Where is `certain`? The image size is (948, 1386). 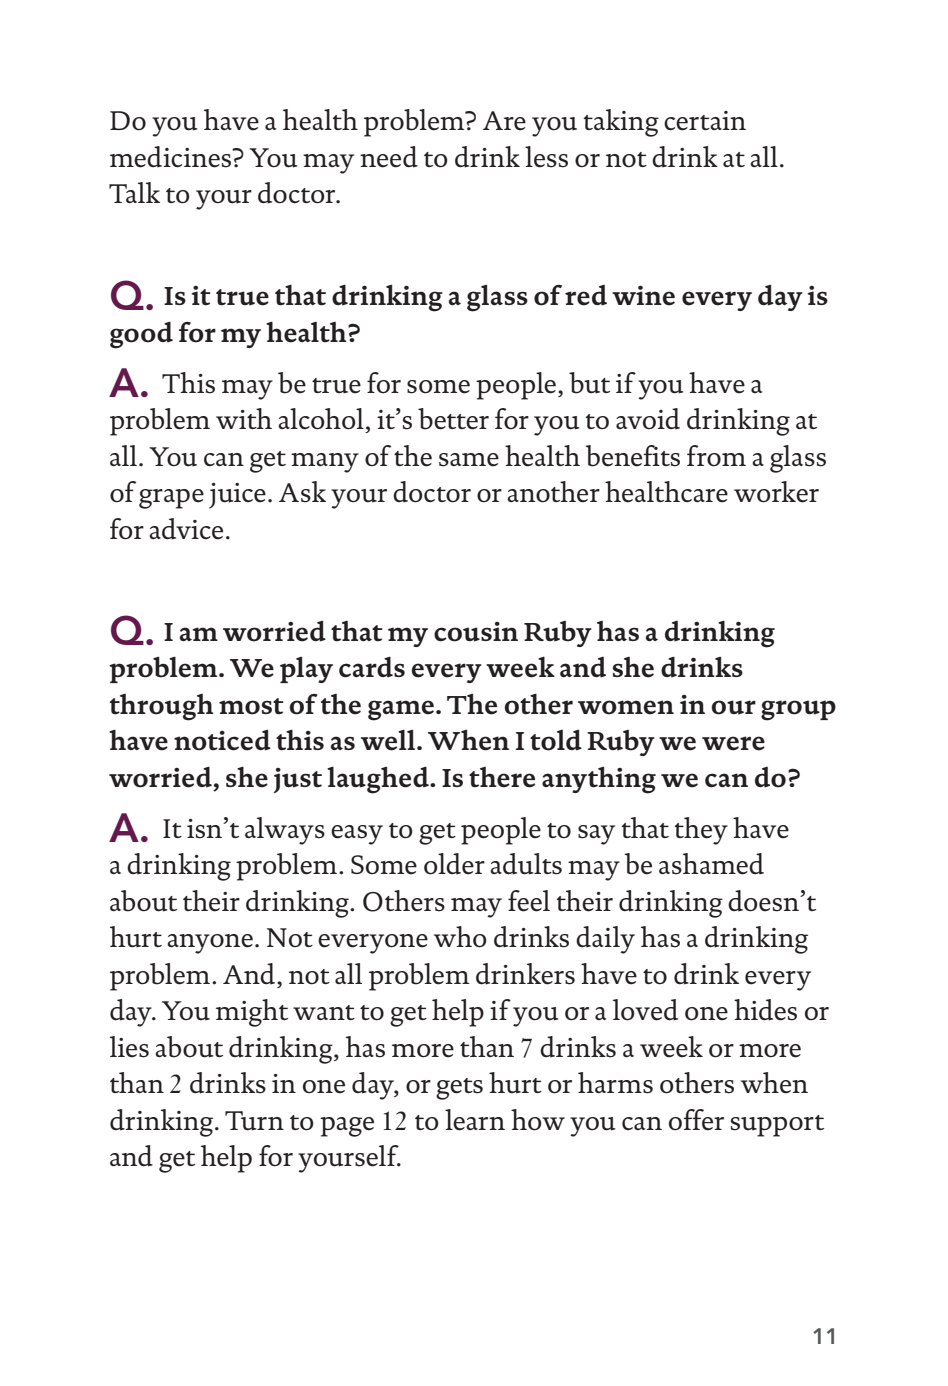
certain is located at coordinates (705, 121).
